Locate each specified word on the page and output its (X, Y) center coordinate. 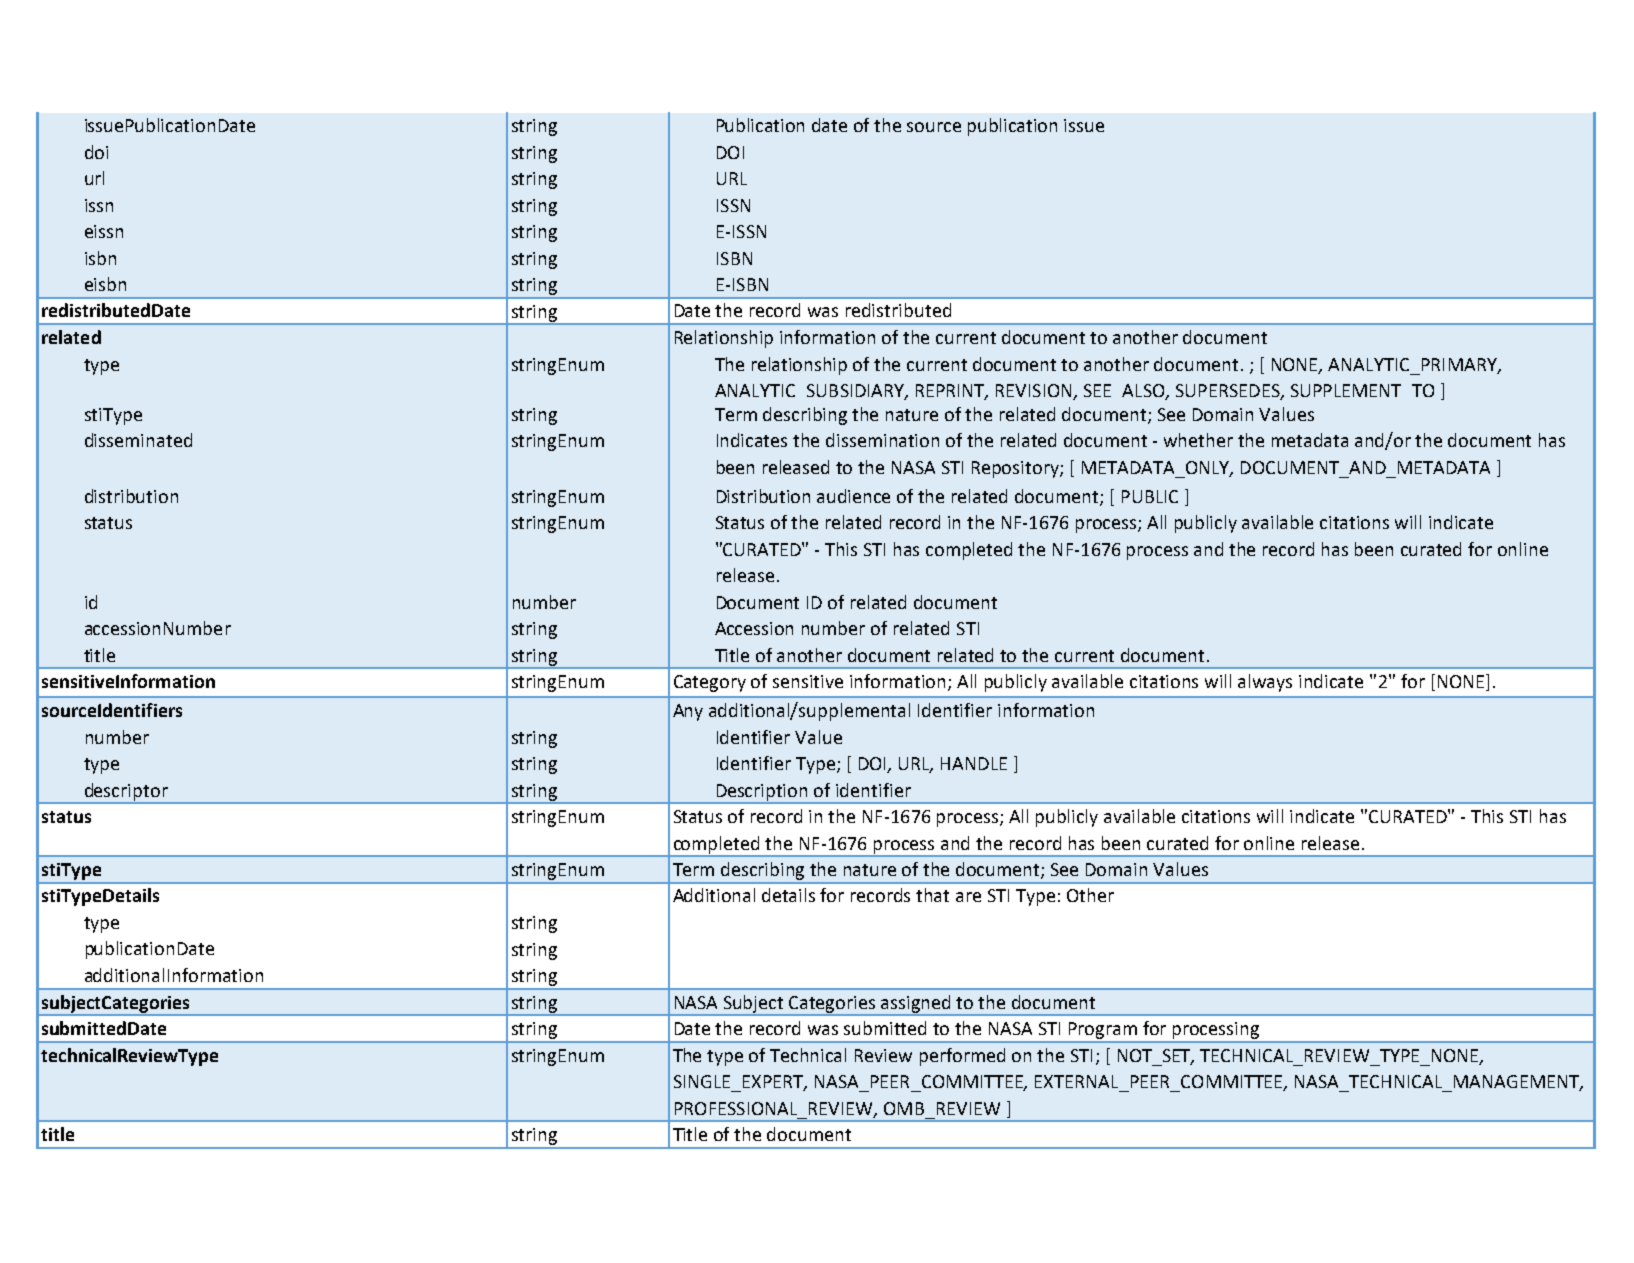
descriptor (126, 793)
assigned (917, 1005)
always (1265, 683)
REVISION (1035, 392)
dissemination (882, 440)
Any (688, 712)
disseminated (138, 440)
